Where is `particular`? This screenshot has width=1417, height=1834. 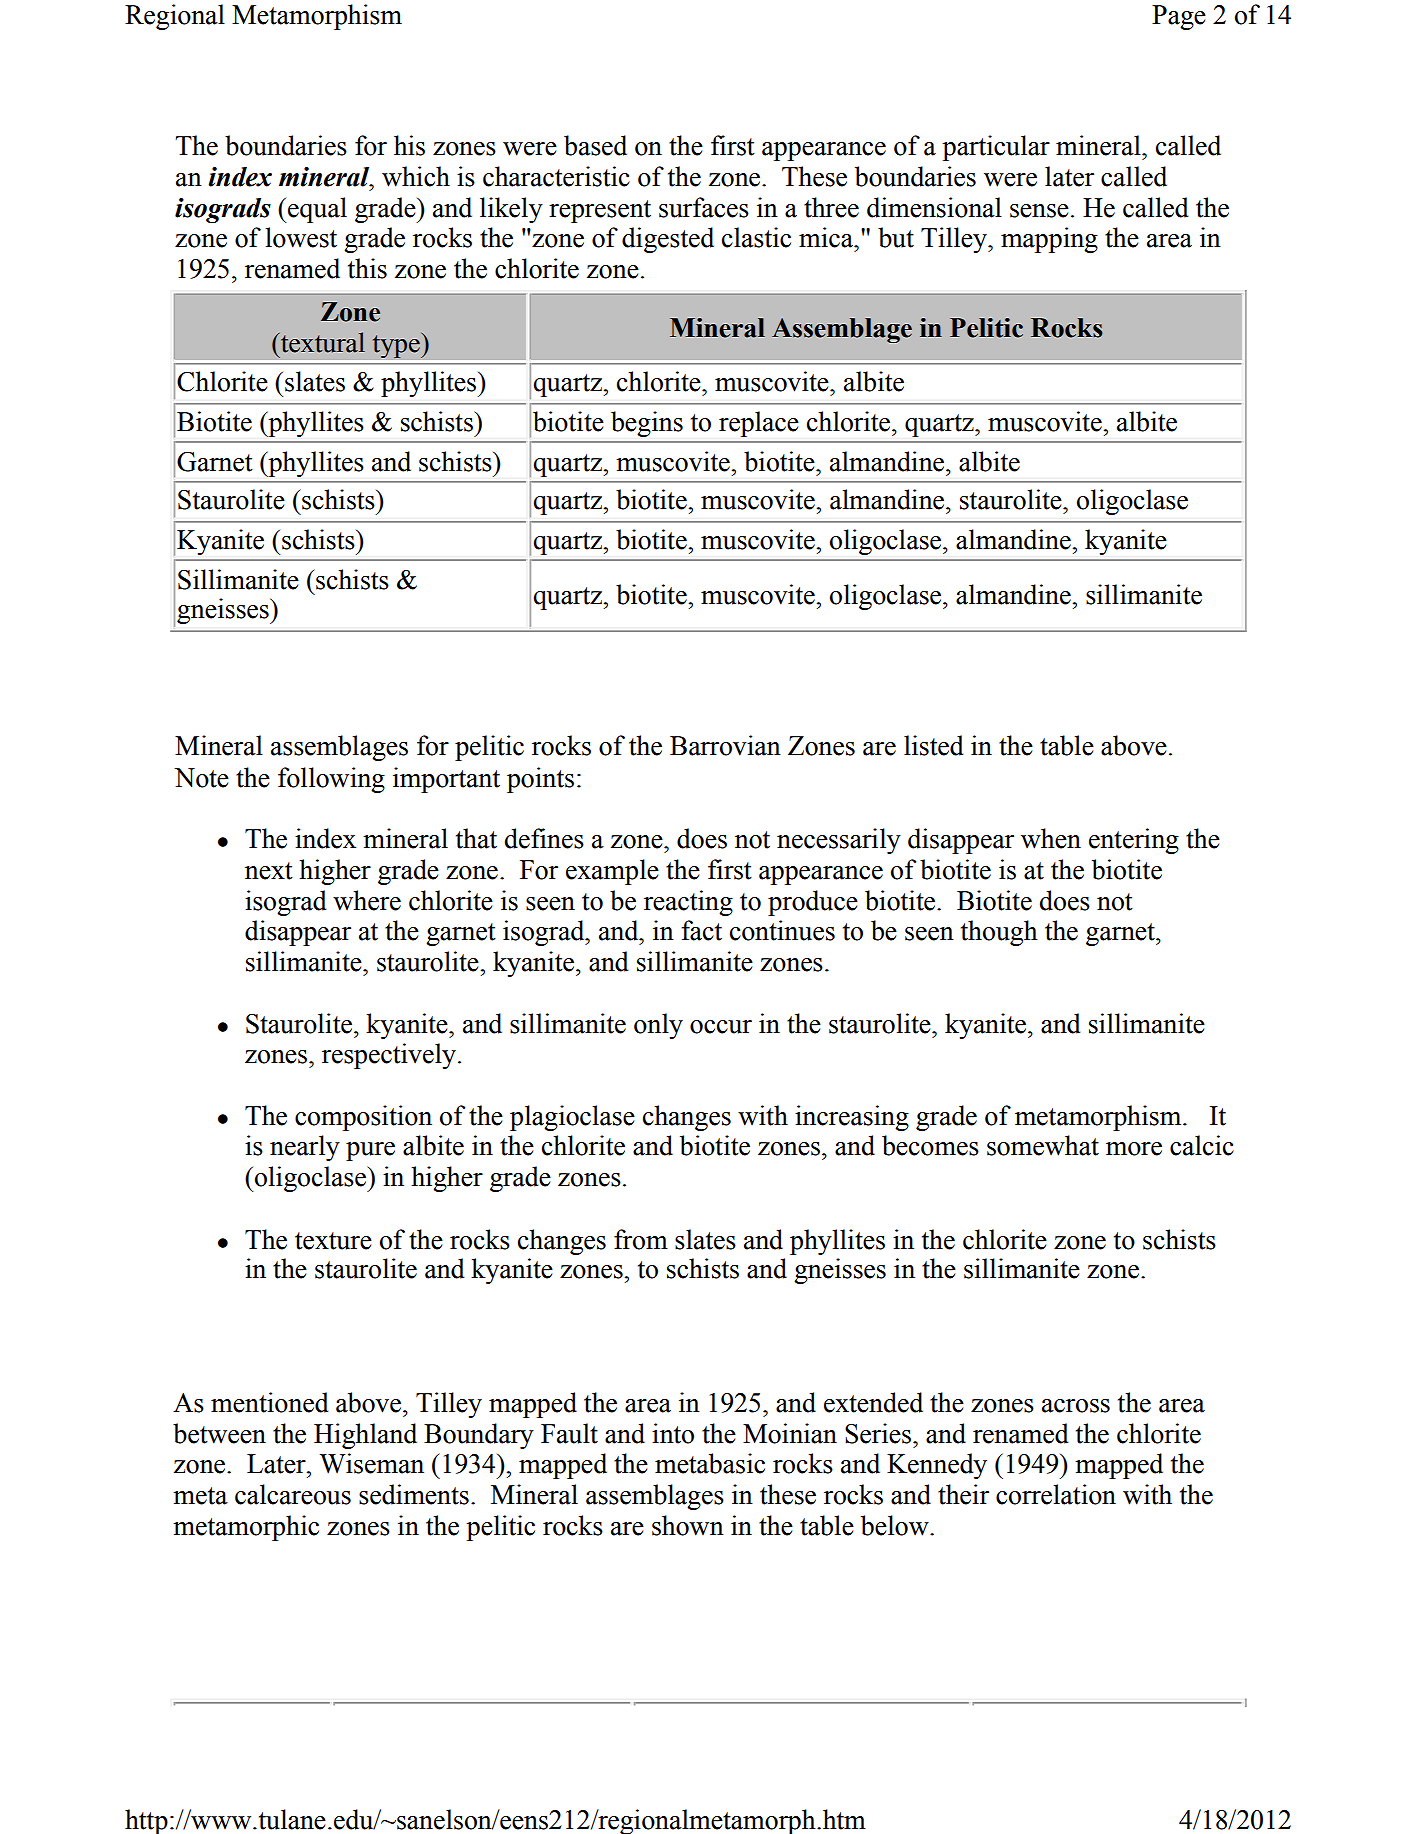 particular is located at coordinates (996, 148).
